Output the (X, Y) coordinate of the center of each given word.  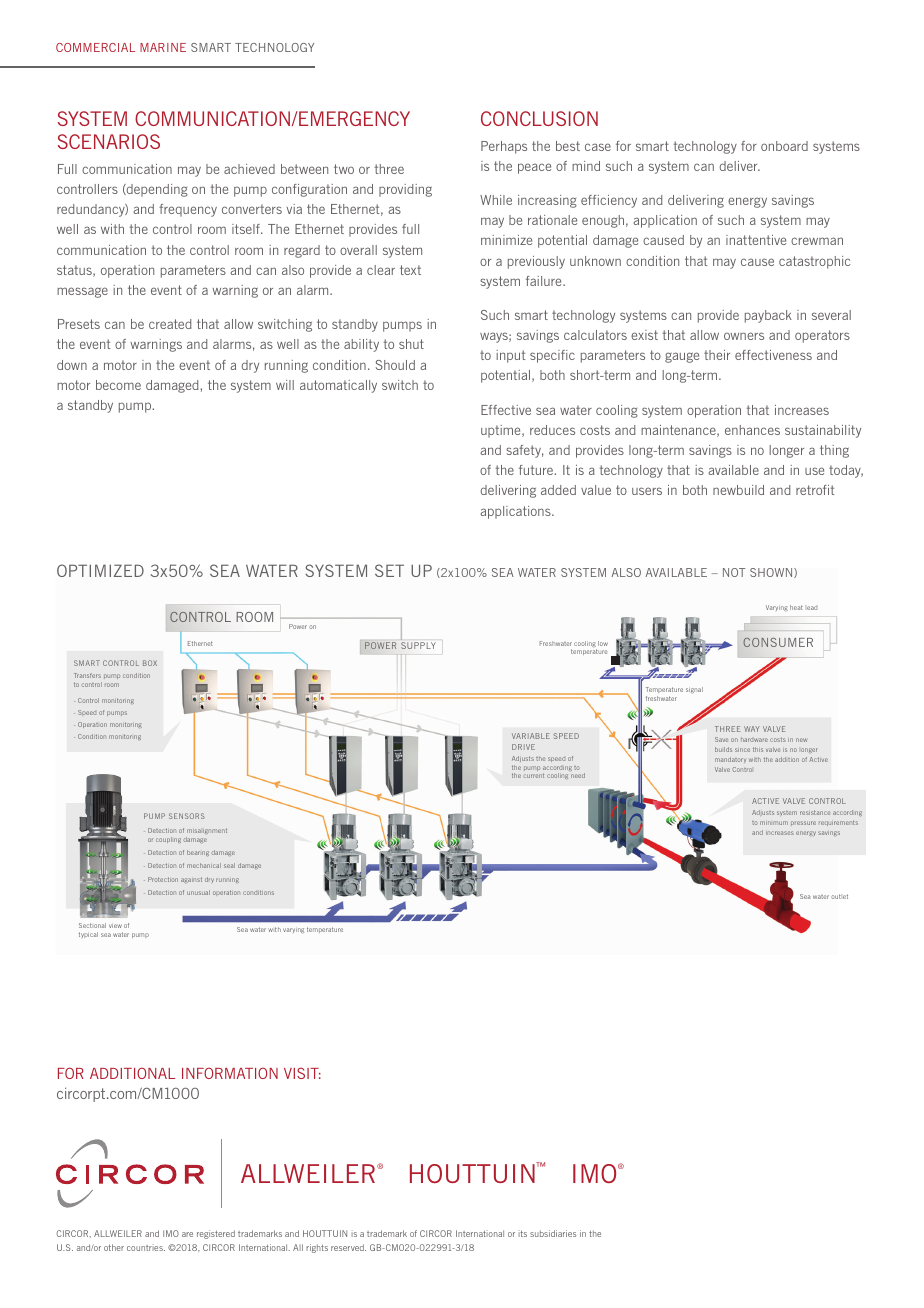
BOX (150, 663)
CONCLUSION (539, 118)
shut (411, 344)
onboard (784, 146)
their (717, 355)
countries (146, 1247)
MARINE (163, 47)
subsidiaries (553, 1233)
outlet (839, 896)
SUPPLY (418, 645)
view (115, 926)
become (118, 385)
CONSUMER (778, 642)
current (533, 775)
